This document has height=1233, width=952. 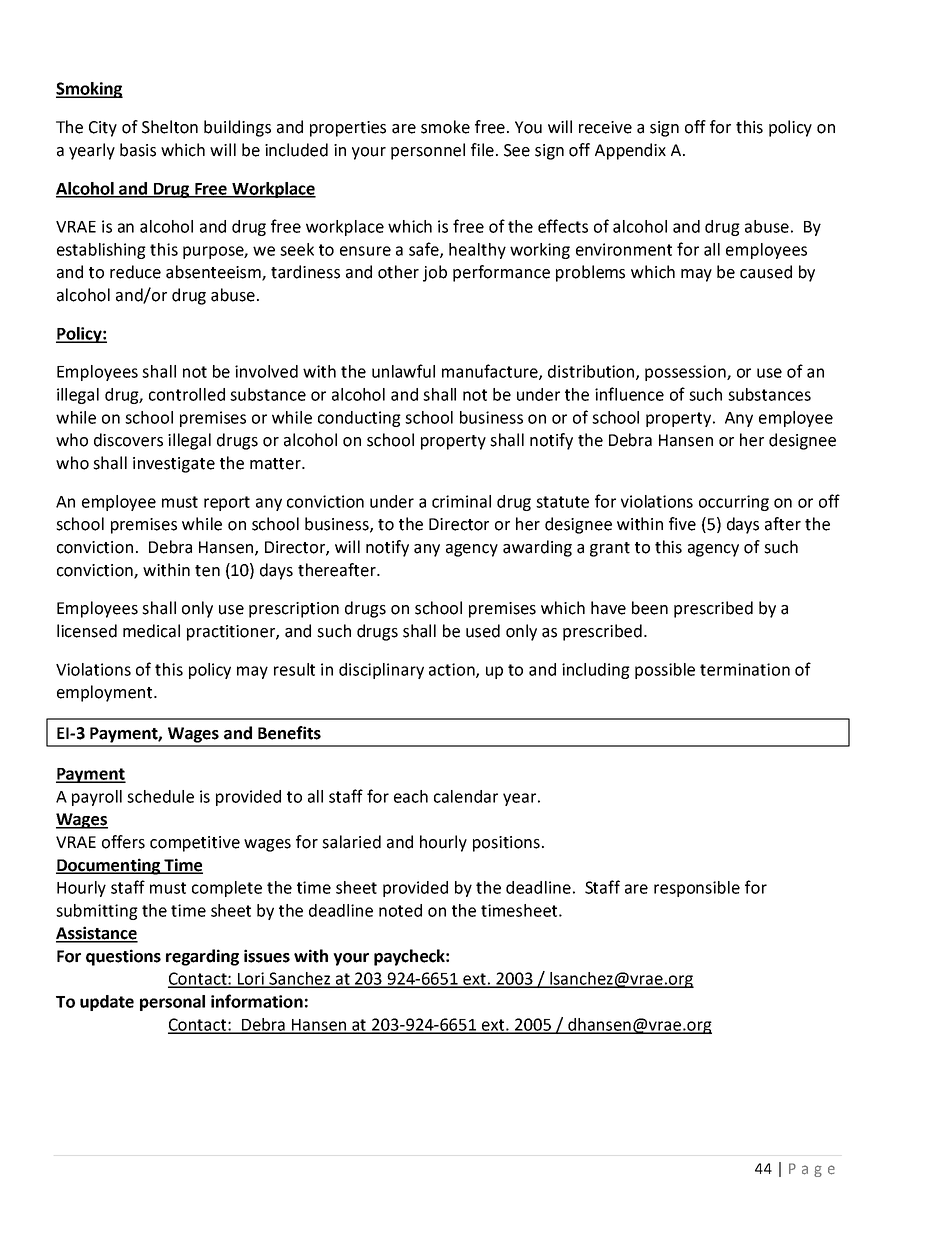 I want to click on Appendix, so click(x=630, y=151).
